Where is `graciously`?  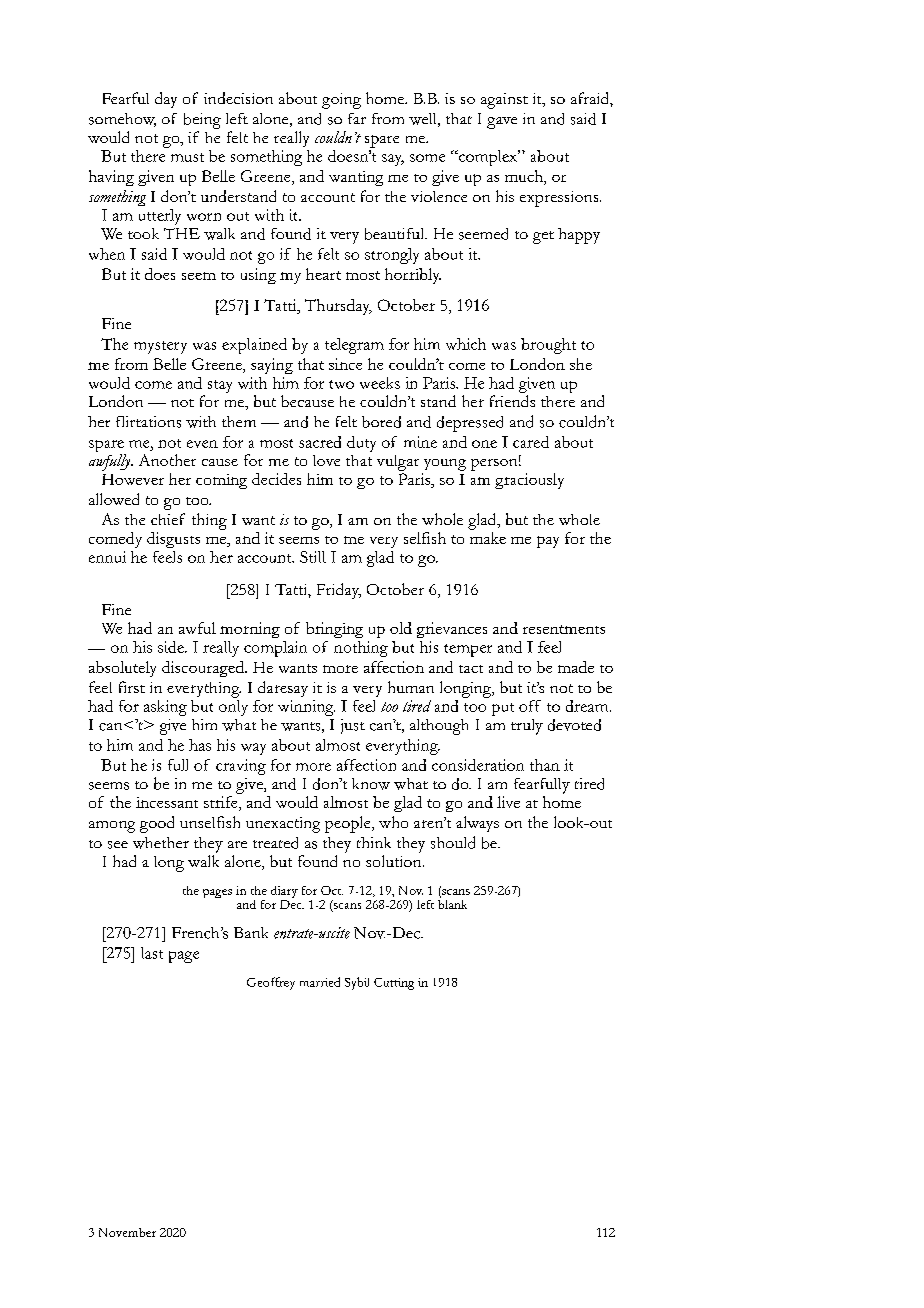 graciously is located at coordinates (529, 481).
